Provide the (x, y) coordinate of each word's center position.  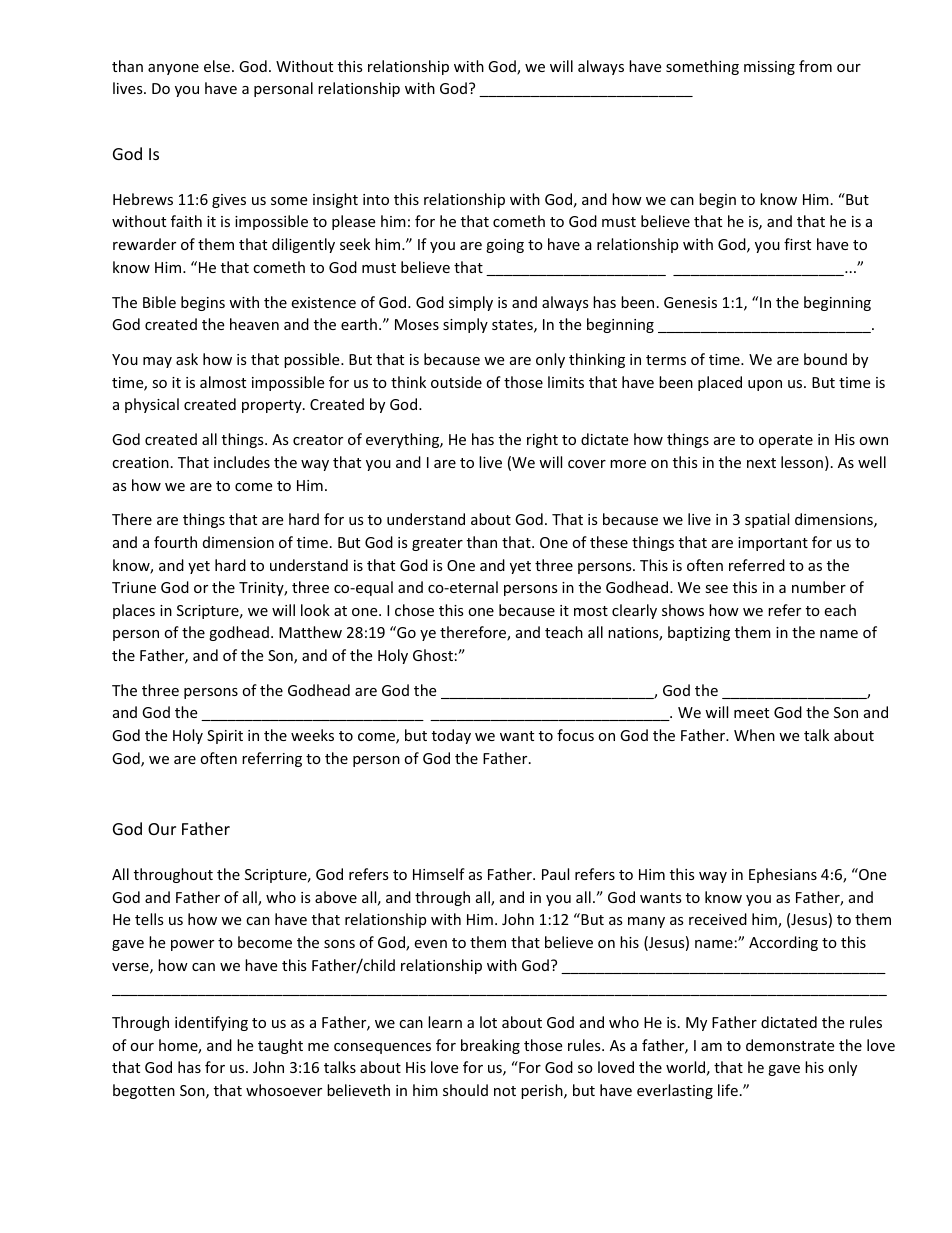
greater (437, 544)
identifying (211, 1023)
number (819, 587)
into (376, 199)
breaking (490, 1046)
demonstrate (790, 1045)
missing (769, 68)
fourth (175, 542)
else (218, 66)
